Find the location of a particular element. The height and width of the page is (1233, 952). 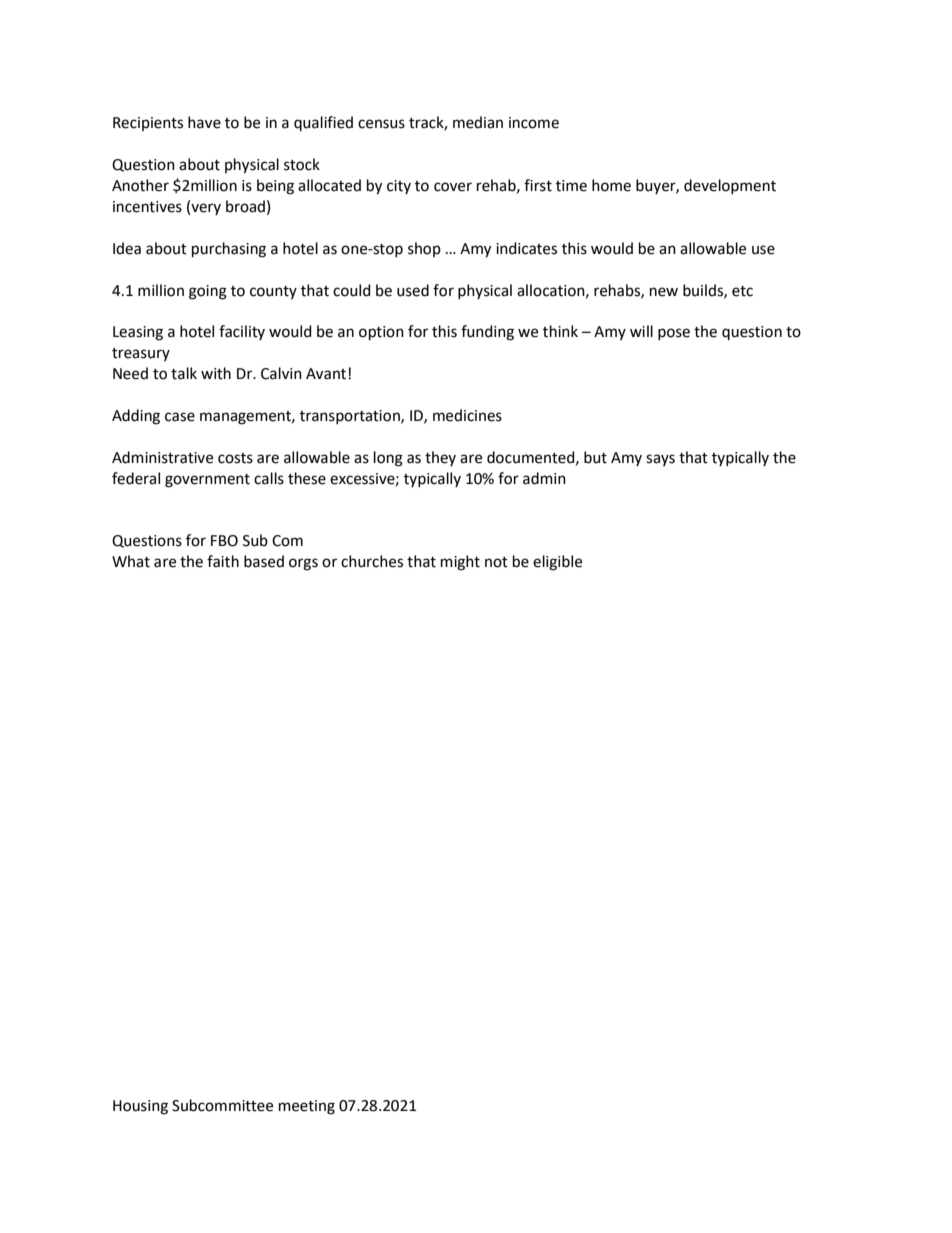

meeting is located at coordinates (307, 1107).
